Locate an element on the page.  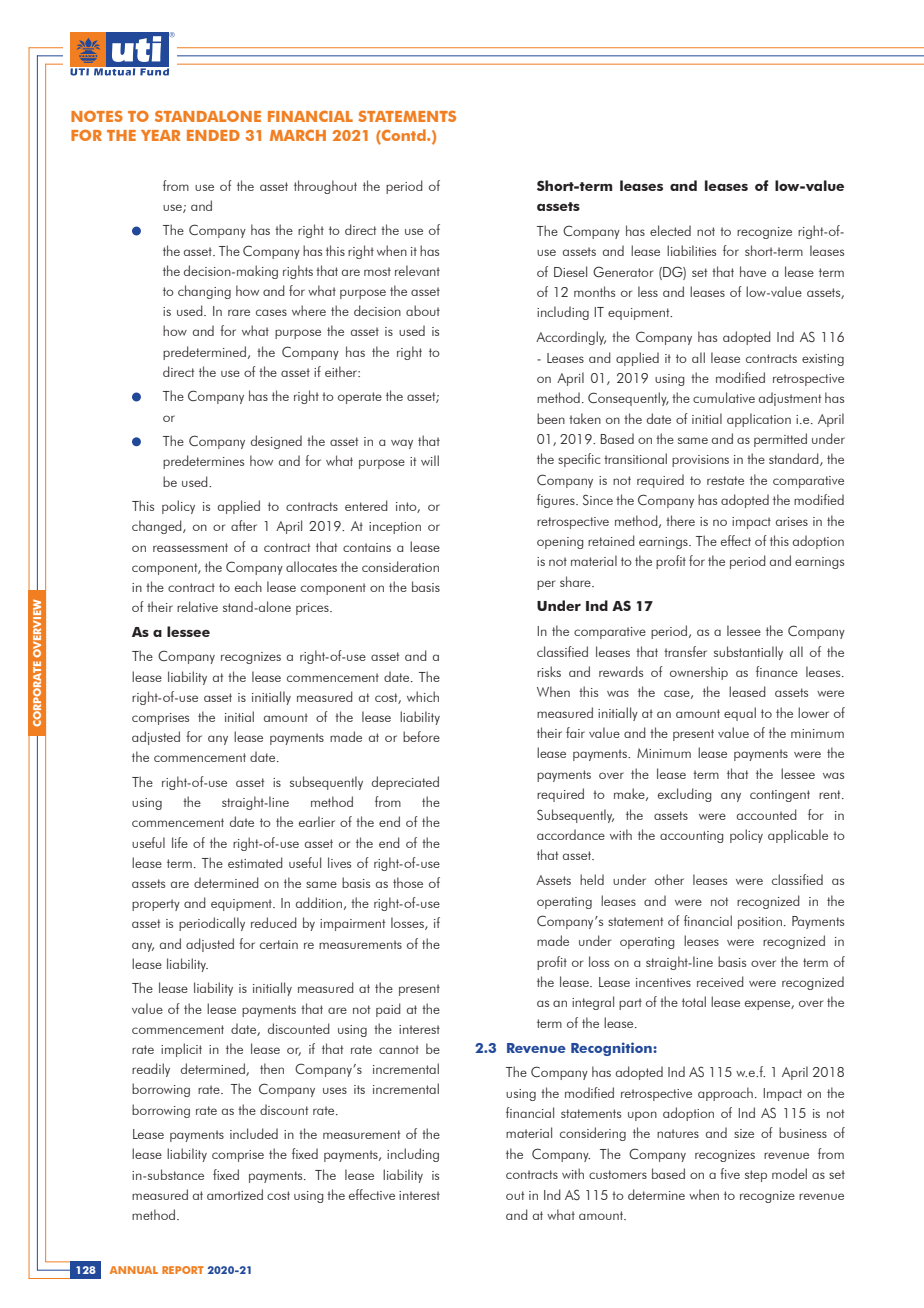
REPORT is located at coordinates (183, 1270).
